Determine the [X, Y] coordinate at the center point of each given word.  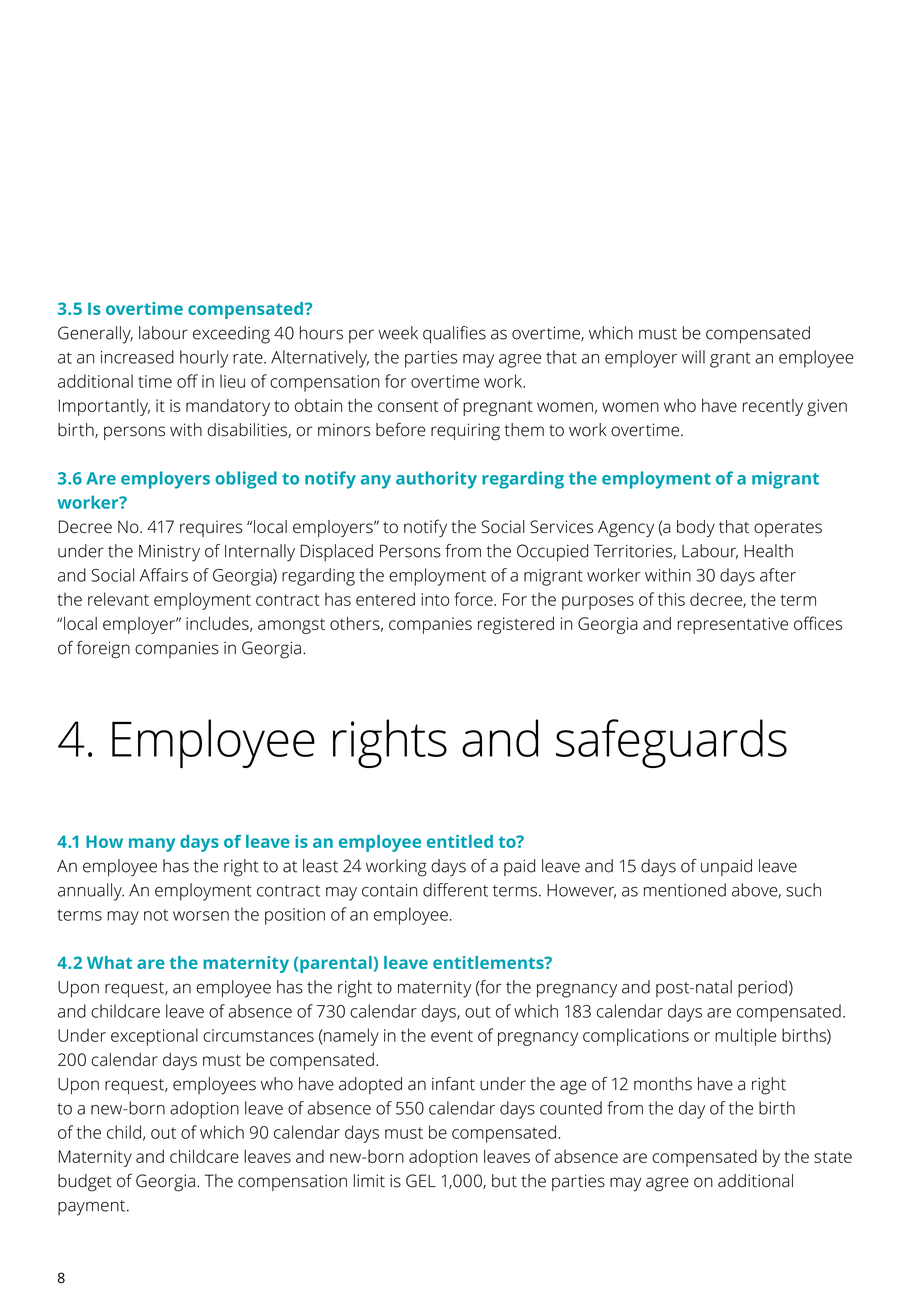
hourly [204, 359]
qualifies [454, 334]
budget [85, 1183]
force [474, 599]
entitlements [489, 962]
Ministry [169, 553]
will [693, 357]
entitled [460, 841]
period [762, 989]
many [152, 845]
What [109, 962]
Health [768, 551]
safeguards [671, 743]
